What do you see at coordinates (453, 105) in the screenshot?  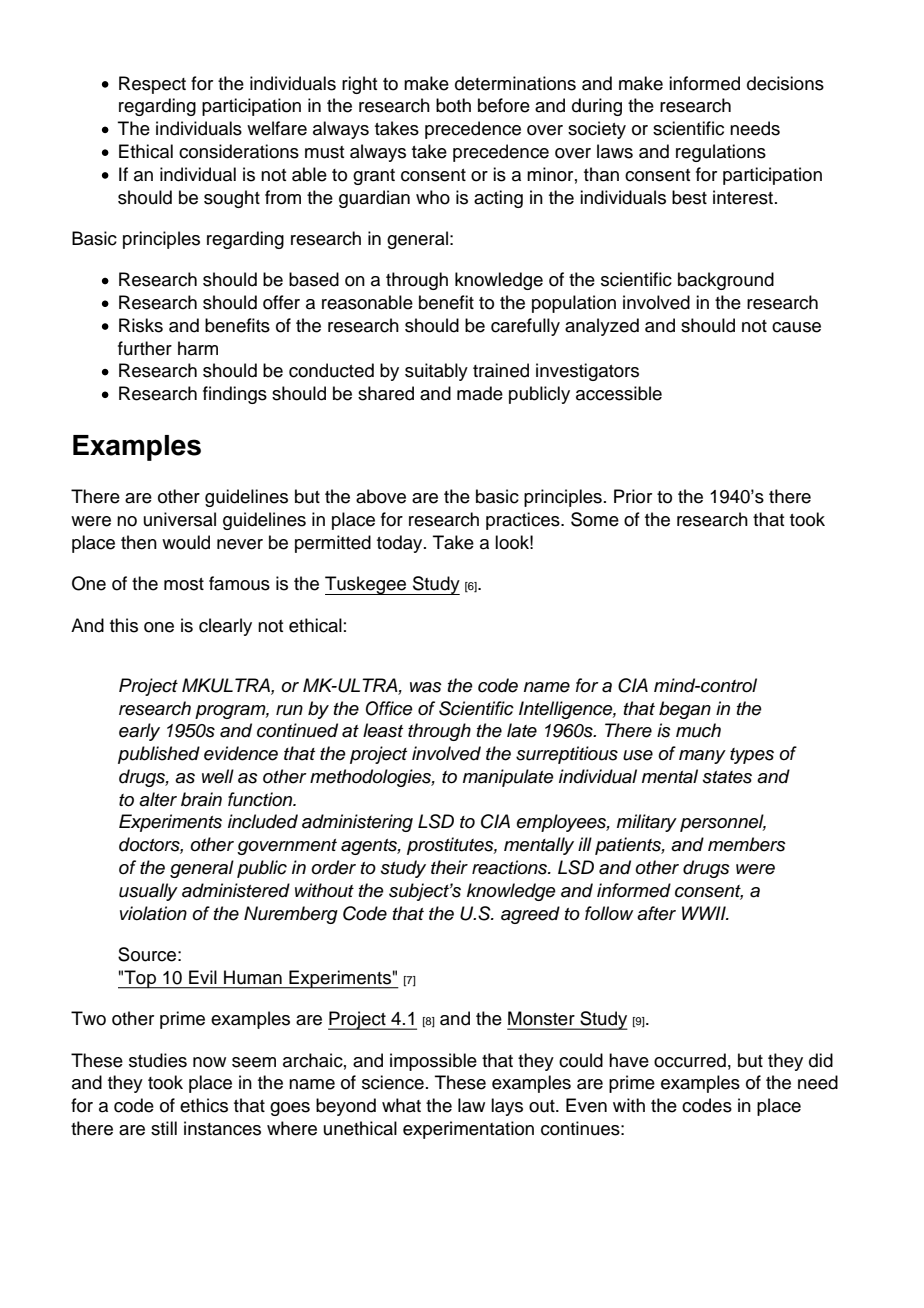 I see `both` at bounding box center [453, 105].
